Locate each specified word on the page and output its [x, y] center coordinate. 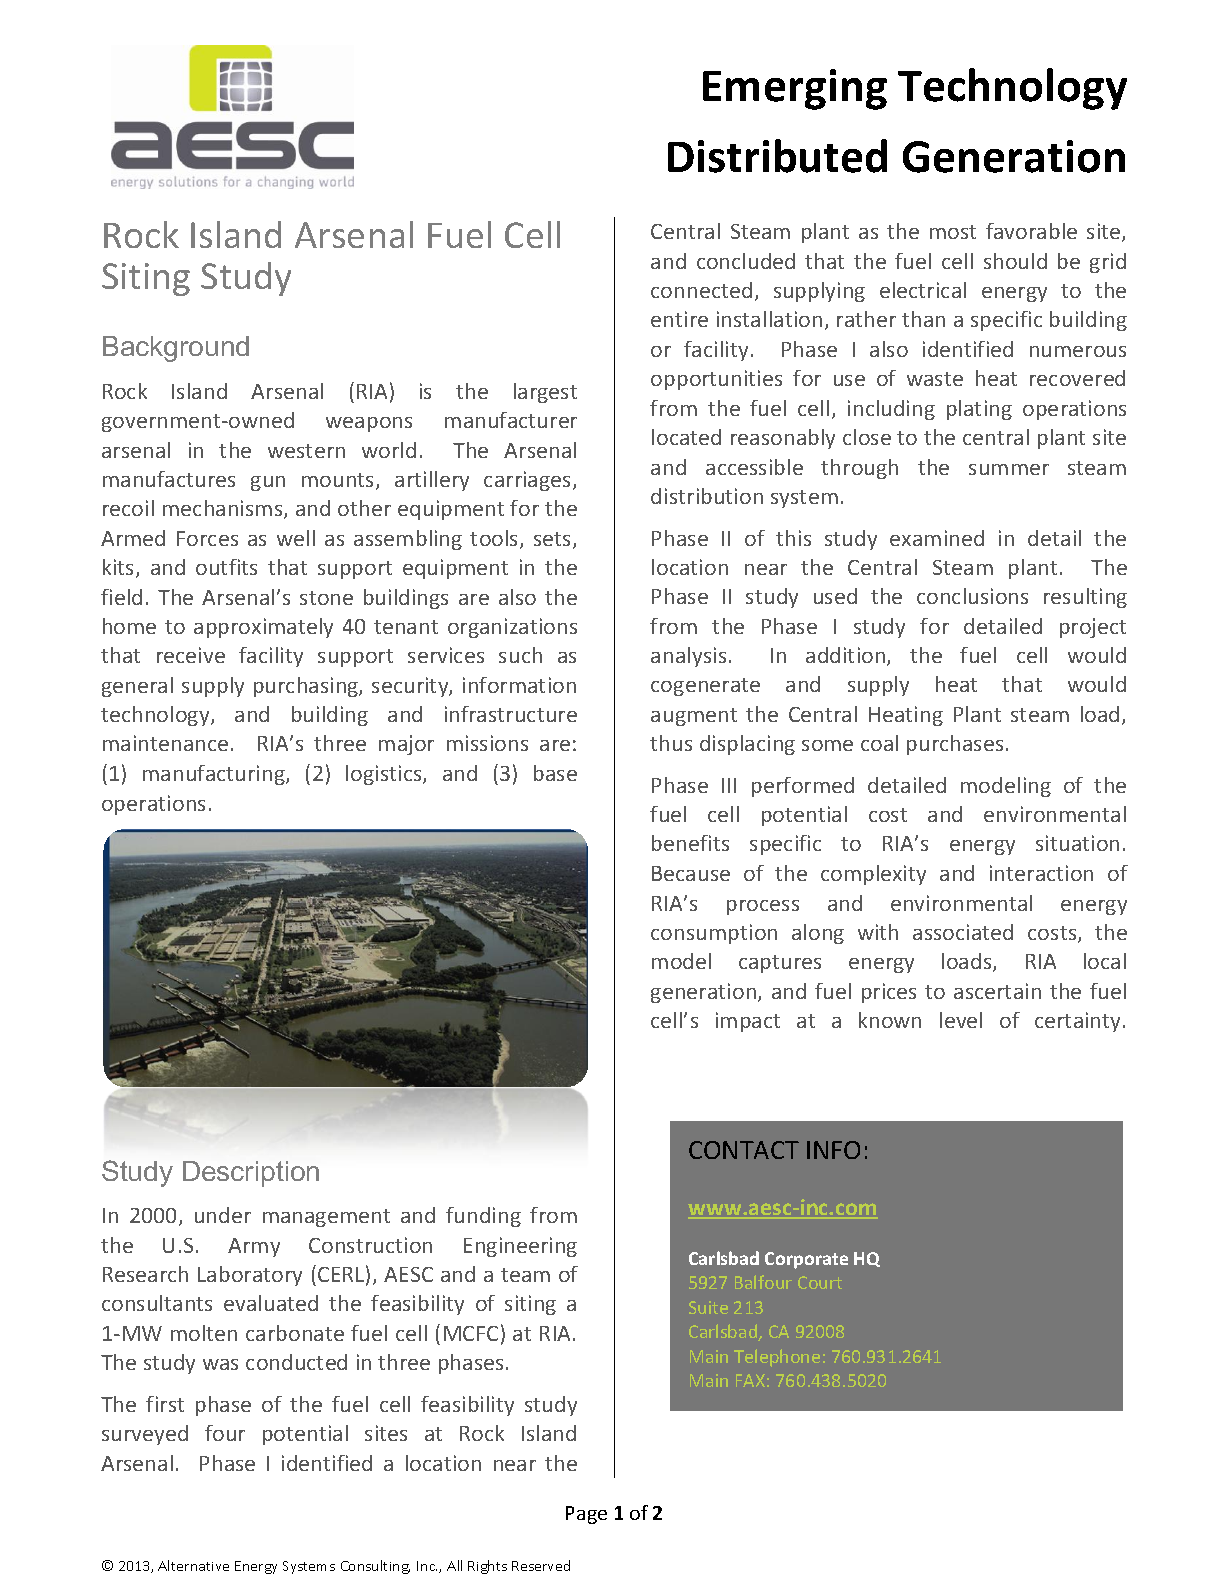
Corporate [806, 1260]
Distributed [777, 156]
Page [586, 1515]
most [953, 232]
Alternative [193, 1565]
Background [176, 349]
